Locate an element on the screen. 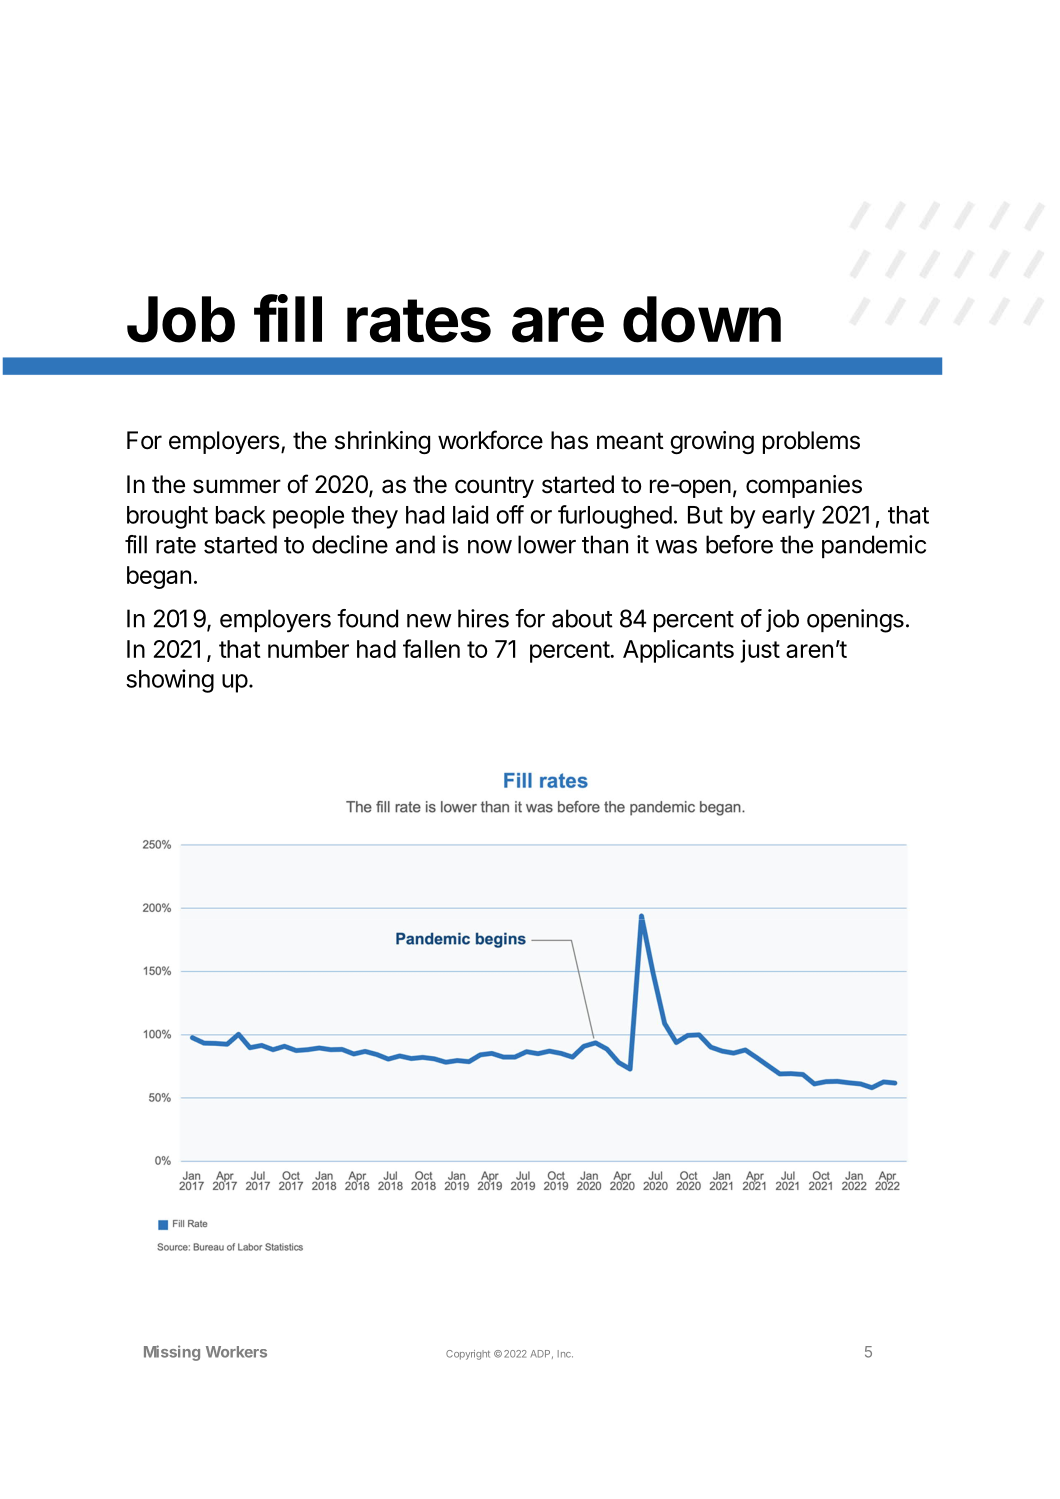 The image size is (1060, 1499). Workers is located at coordinates (236, 1352).
